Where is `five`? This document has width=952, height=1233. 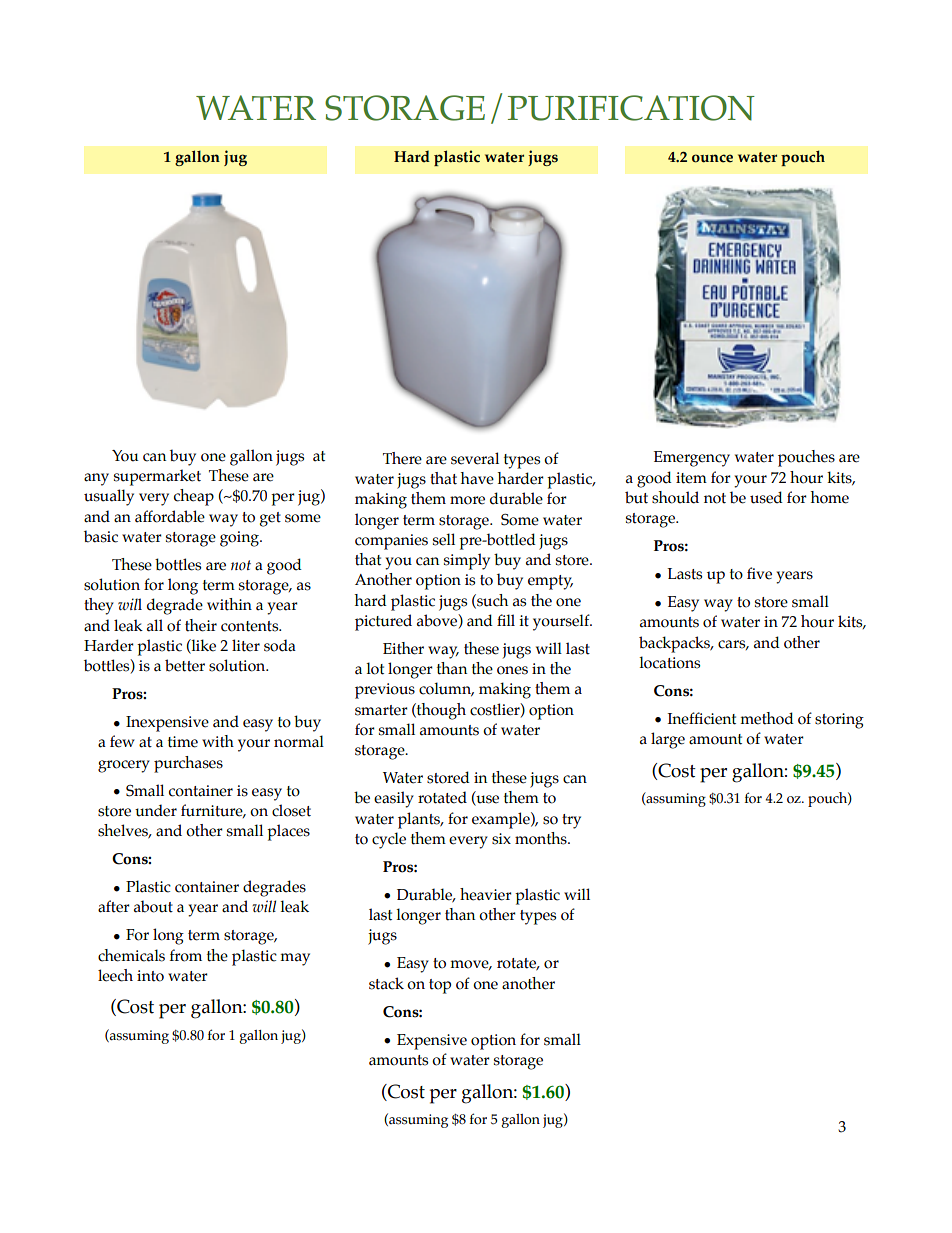
five is located at coordinates (759, 573).
